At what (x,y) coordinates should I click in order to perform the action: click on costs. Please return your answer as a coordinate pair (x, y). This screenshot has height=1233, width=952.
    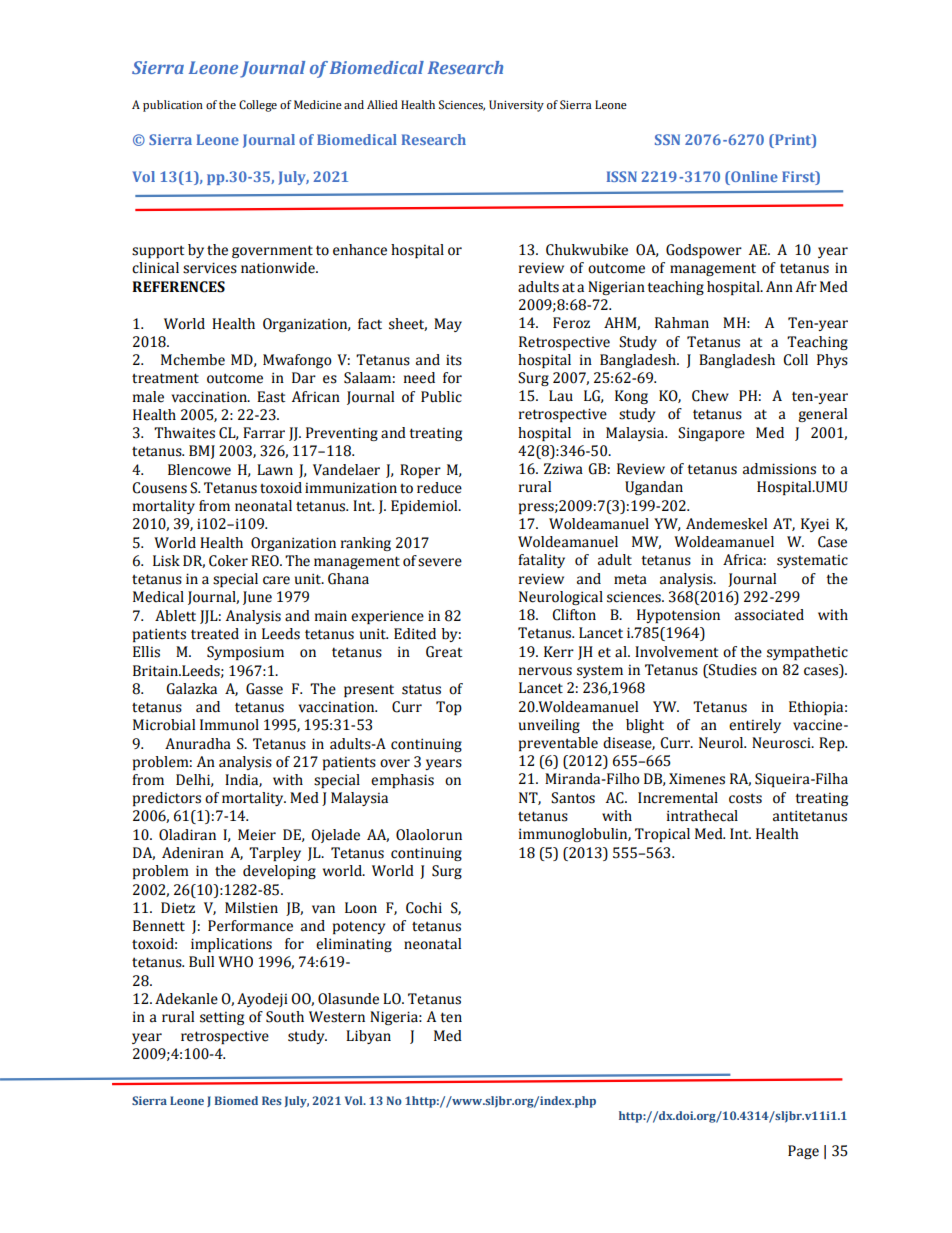
    Looking at the image, I should click on (745, 798).
